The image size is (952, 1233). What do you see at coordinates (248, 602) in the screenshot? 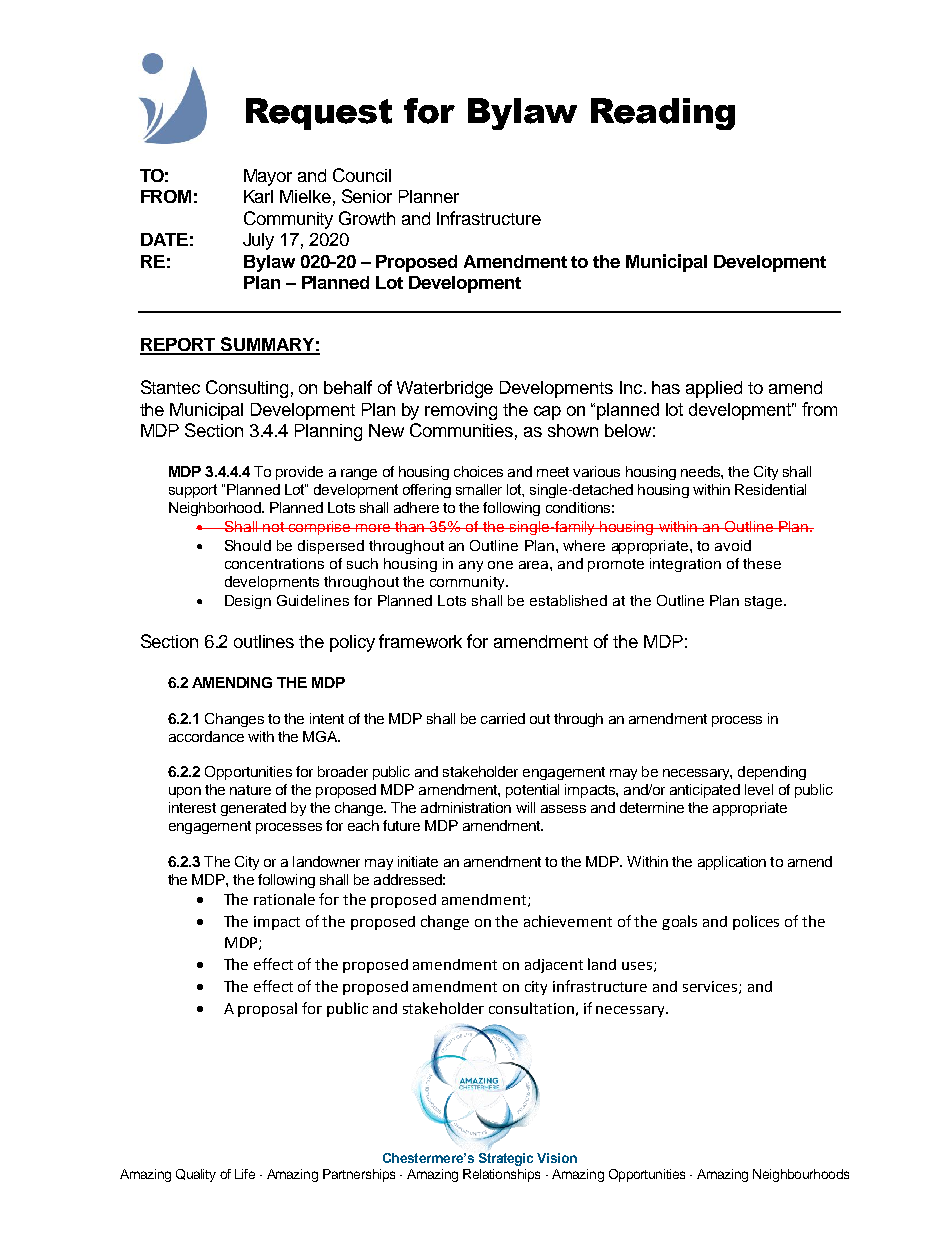
I see `Design` at bounding box center [248, 602].
